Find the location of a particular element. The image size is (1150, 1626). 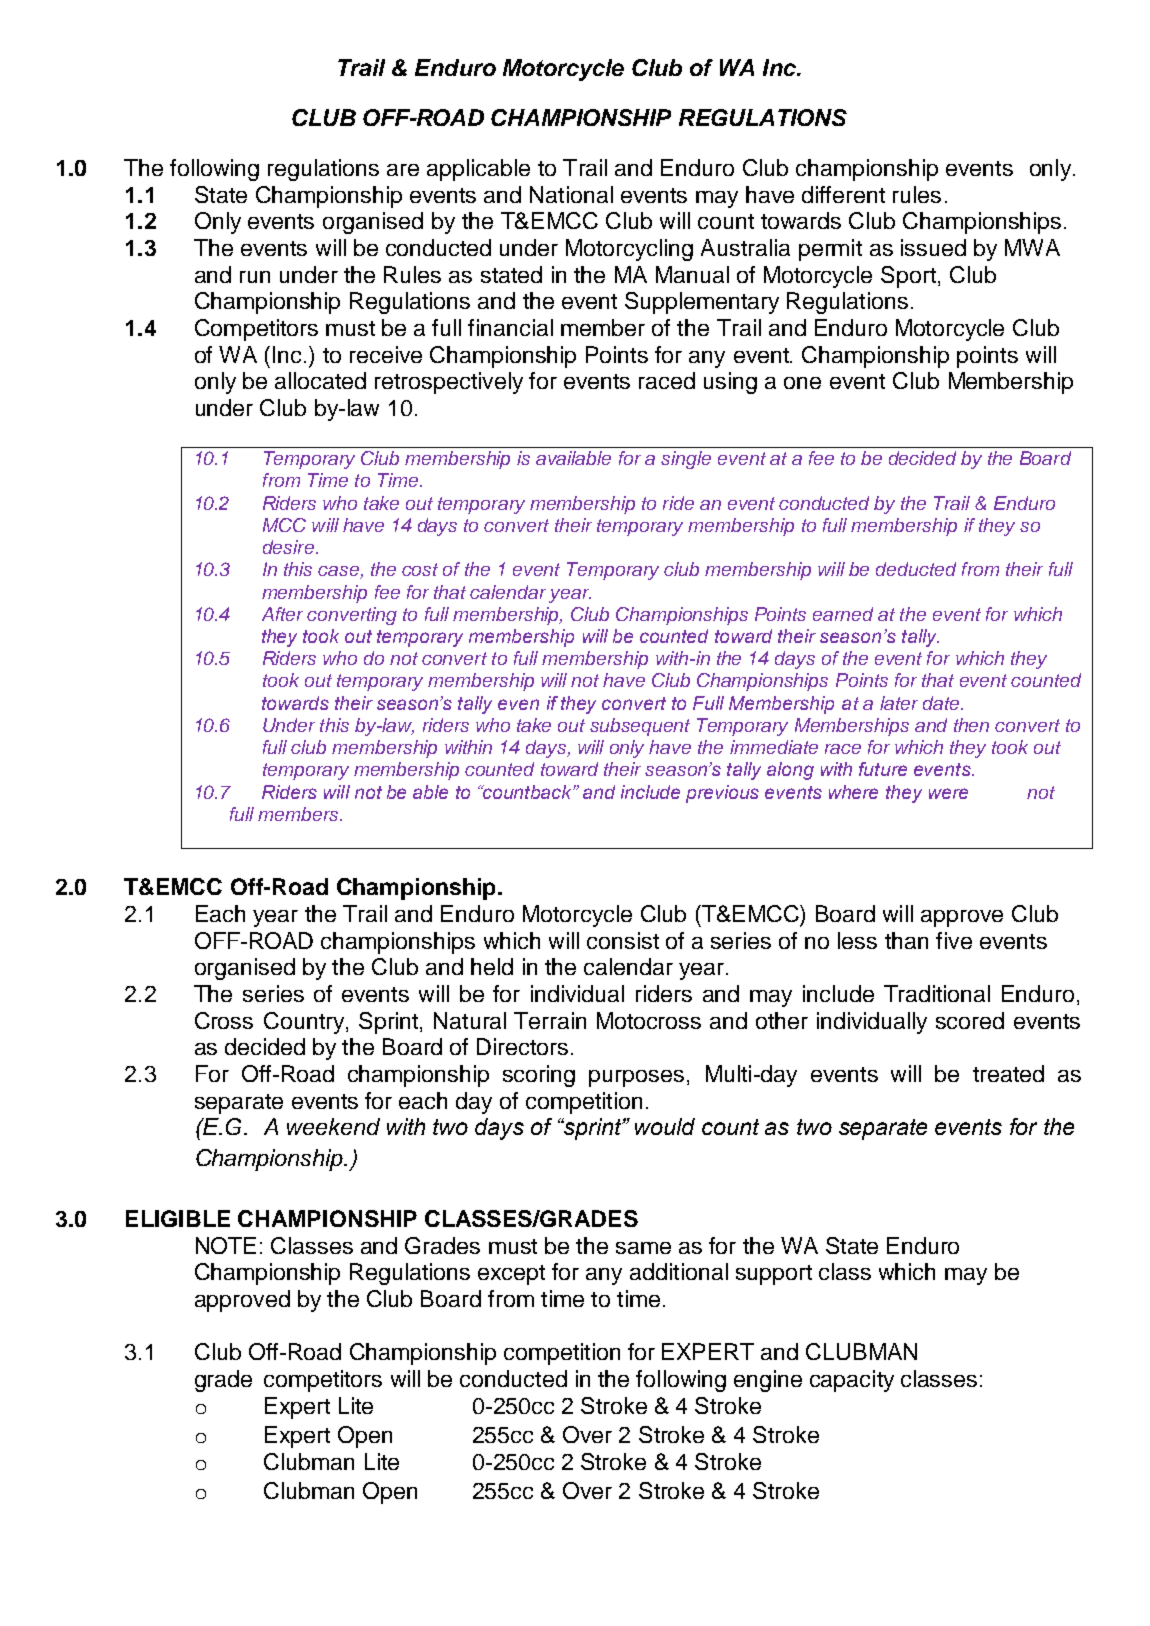

After is located at coordinates (282, 614).
